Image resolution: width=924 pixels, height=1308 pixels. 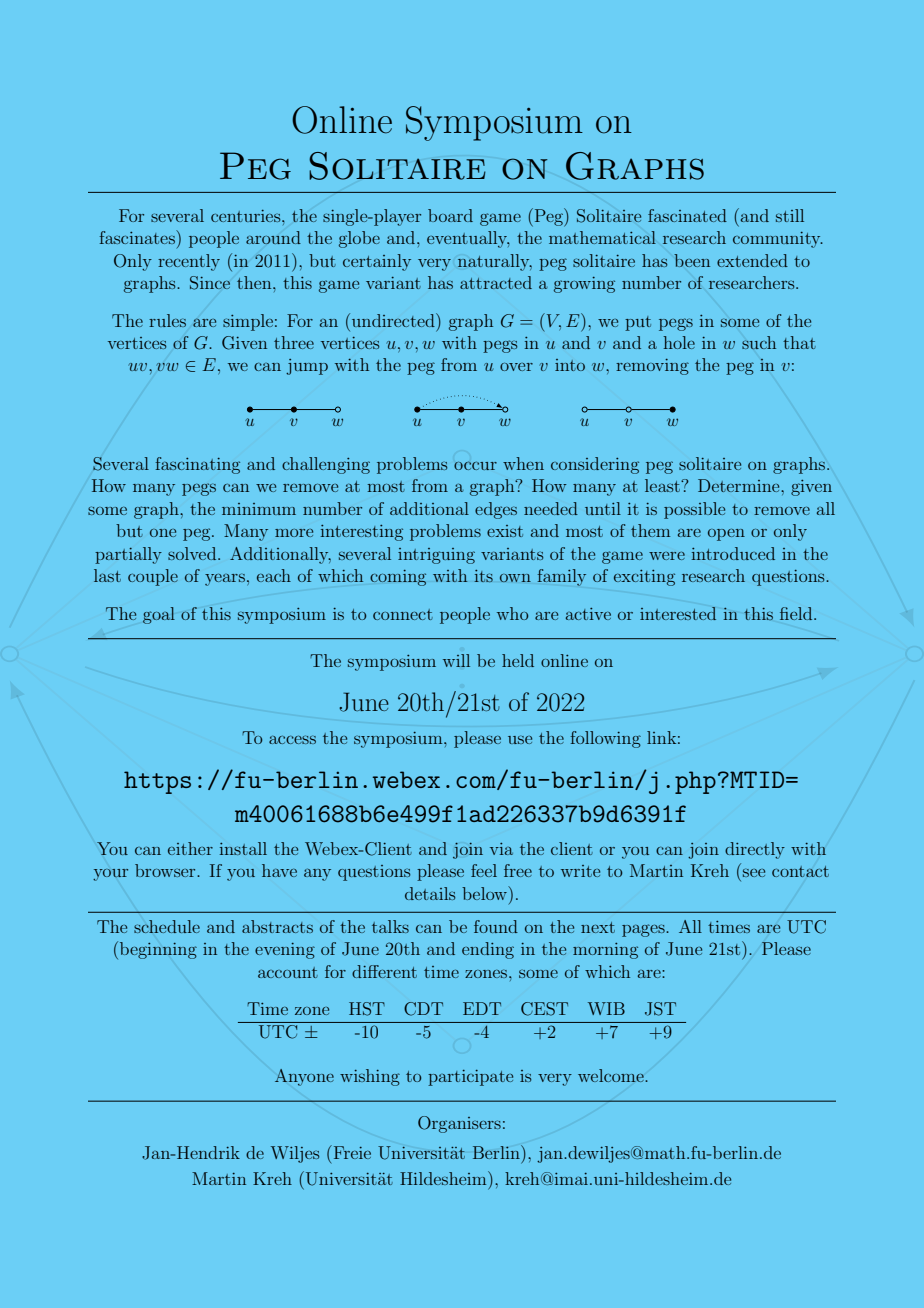 What do you see at coordinates (612, 1075) in the page?
I see `welcome` at bounding box center [612, 1075].
